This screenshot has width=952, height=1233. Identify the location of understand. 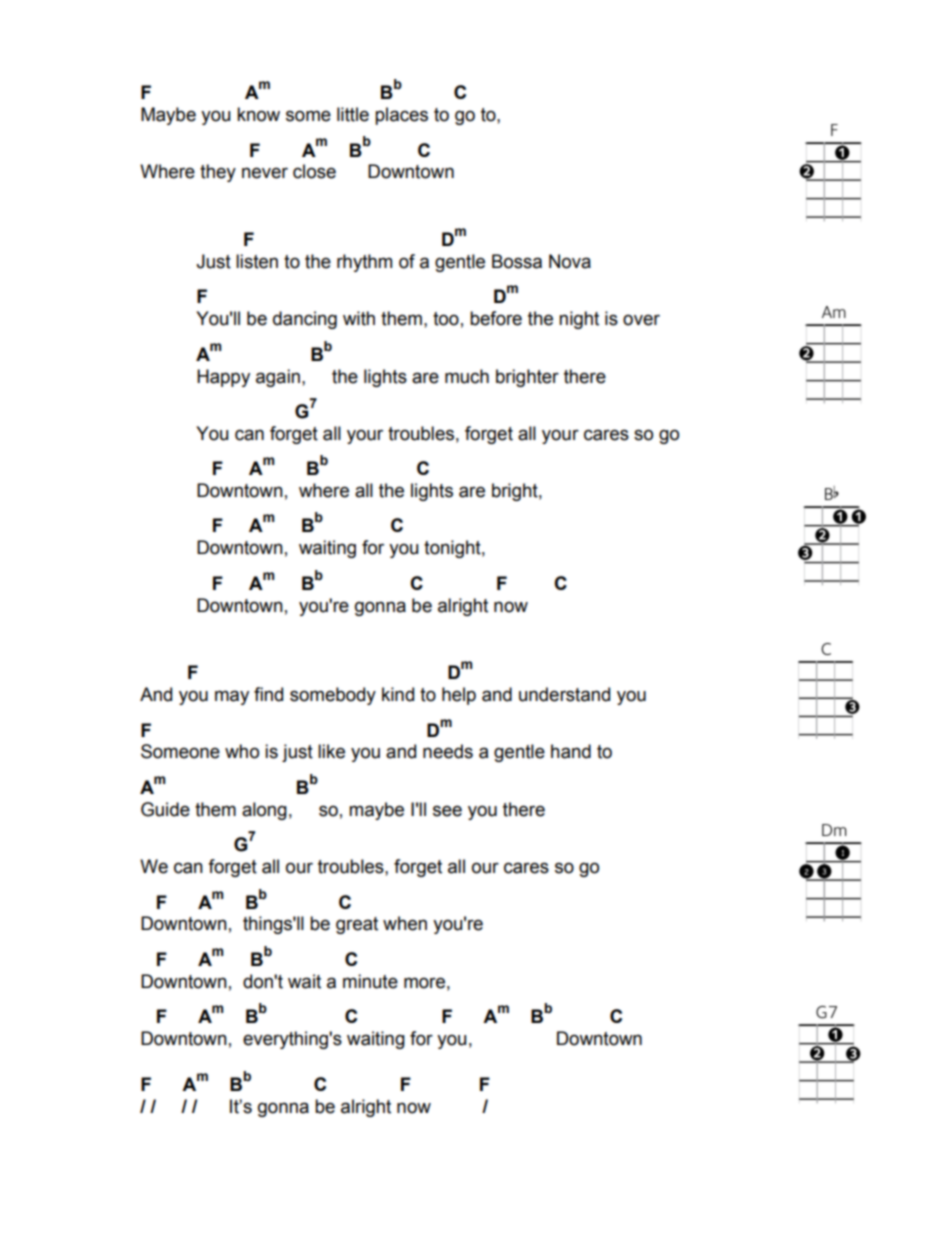
(564, 694).
